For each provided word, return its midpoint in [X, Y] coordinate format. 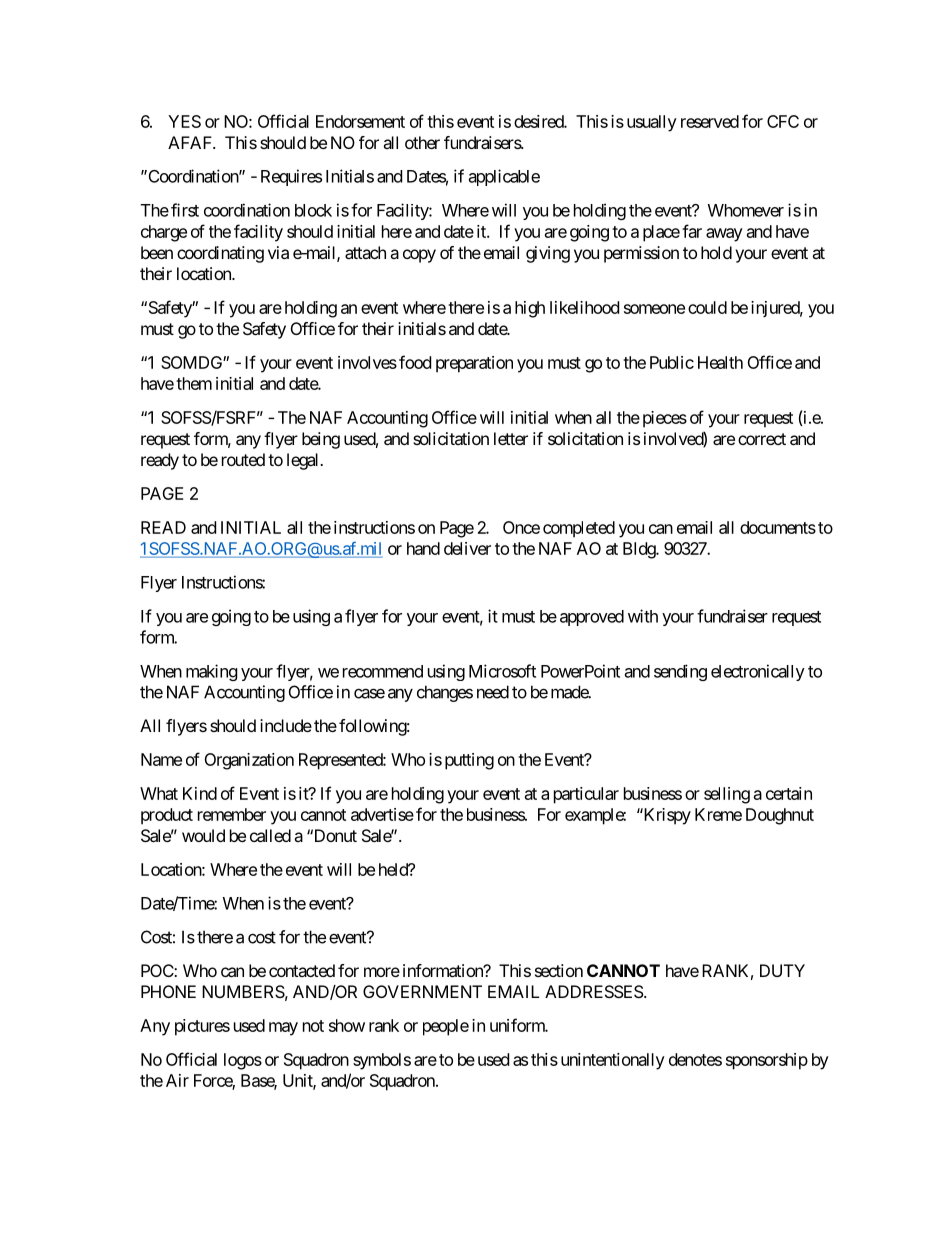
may [283, 1029]
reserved [710, 121]
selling [727, 795]
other [422, 142]
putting [469, 761]
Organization [249, 761]
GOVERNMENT [422, 991]
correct [762, 439]
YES [184, 121]
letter [511, 438]
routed [243, 459]
